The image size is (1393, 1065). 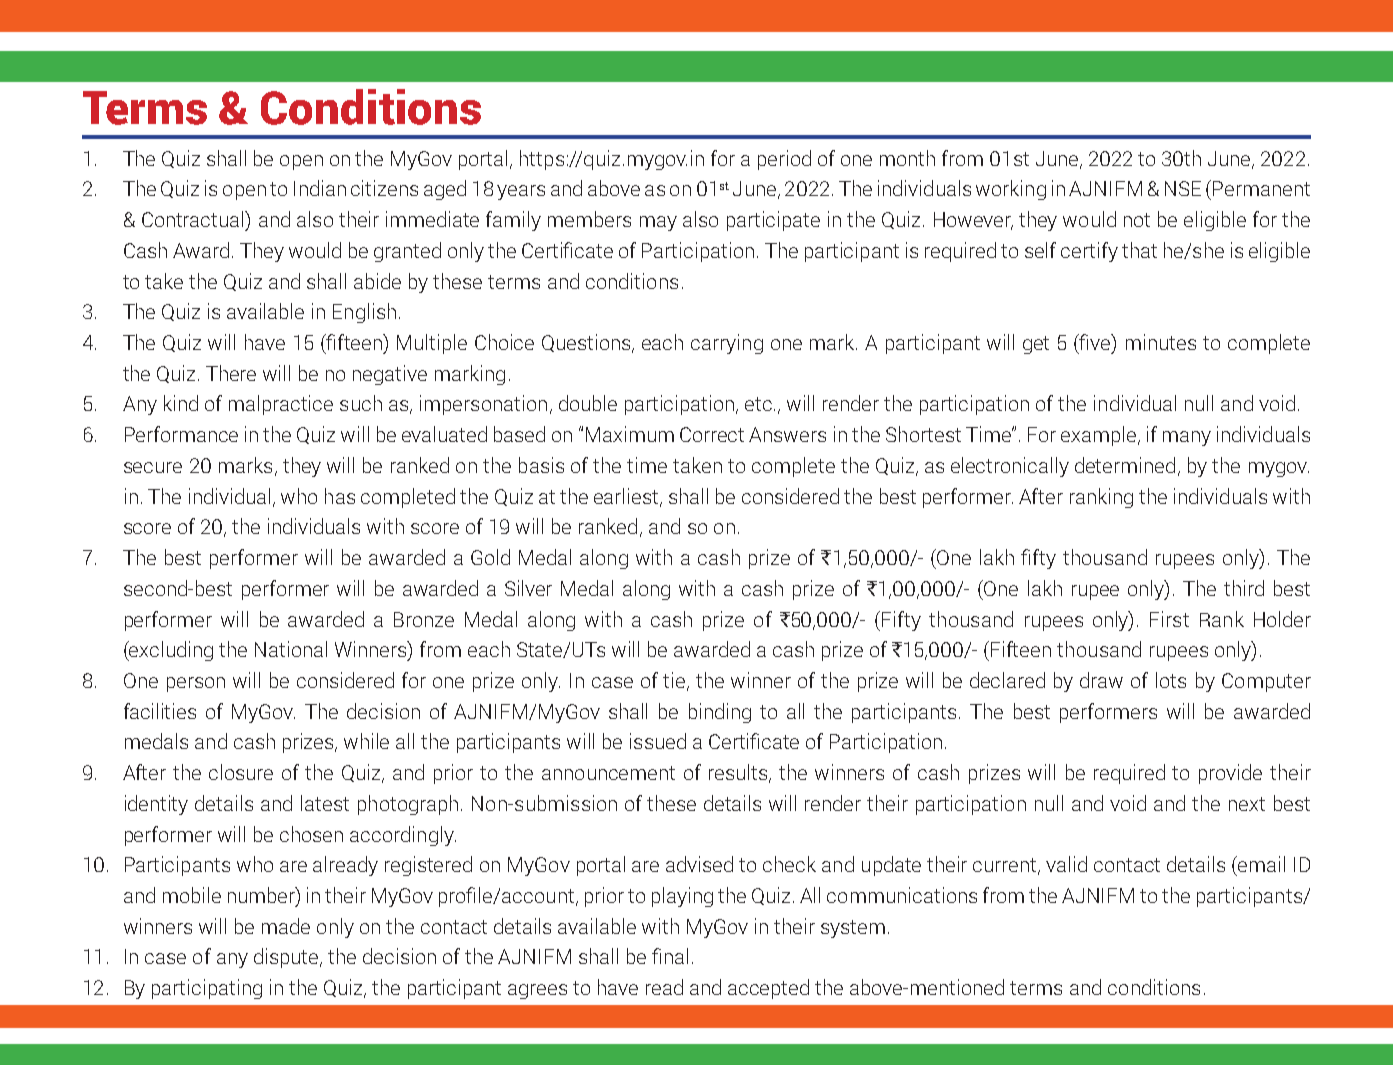 I want to click on valid, so click(x=1066, y=864).
